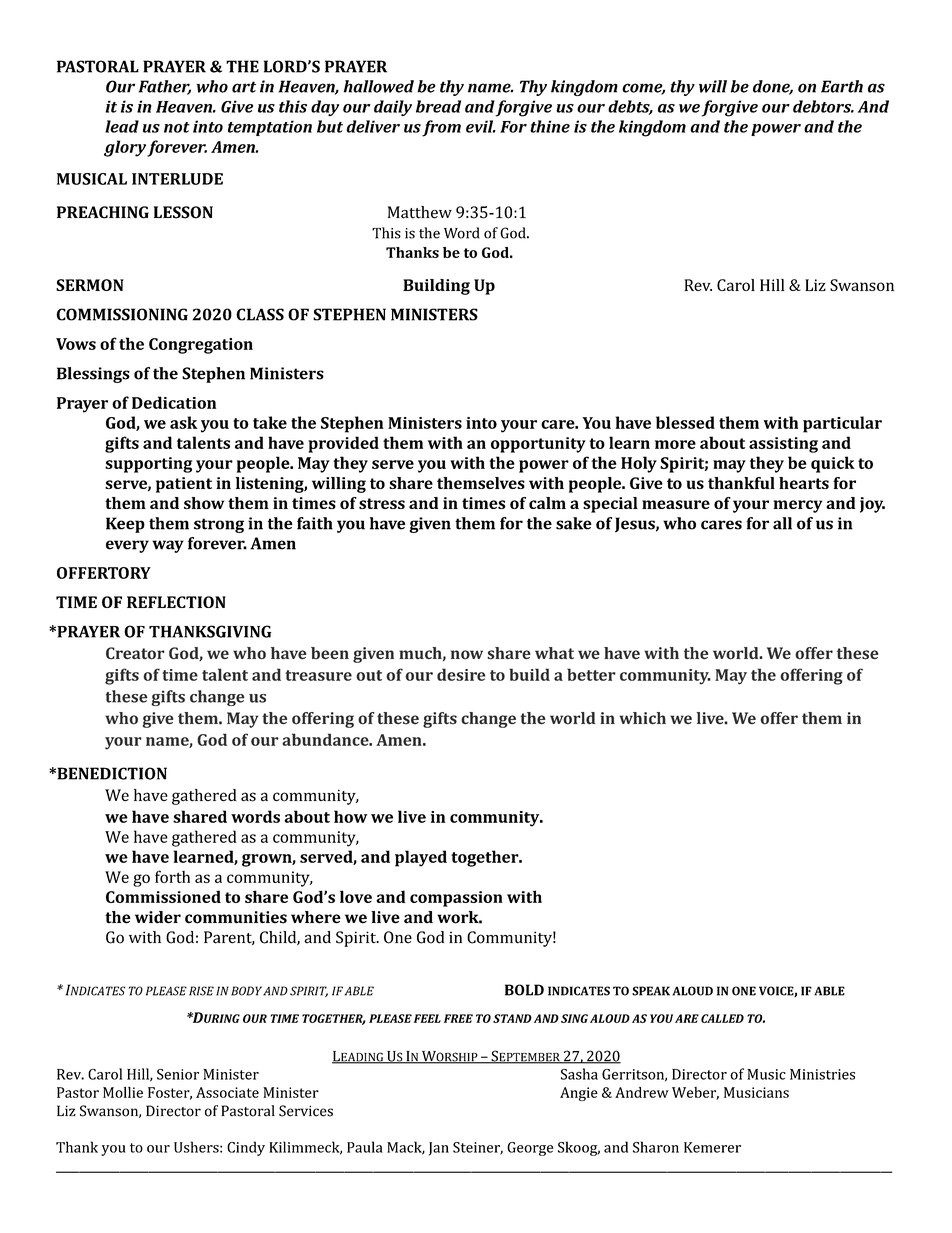 The width and height of the screenshot is (952, 1233). What do you see at coordinates (123, 1092) in the screenshot?
I see `Mollie` at bounding box center [123, 1092].
